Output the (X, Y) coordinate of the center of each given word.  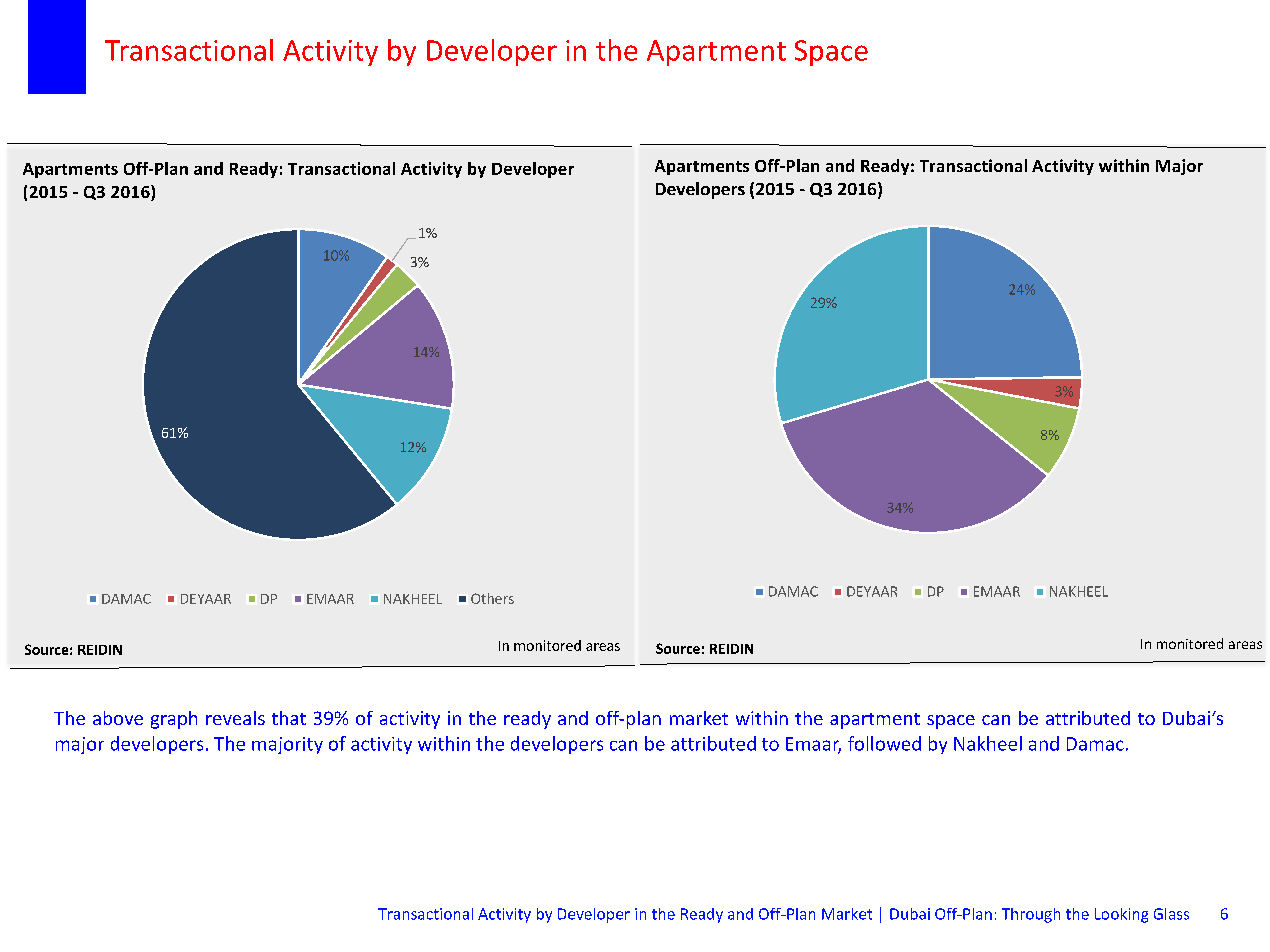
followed (884, 743)
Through (1031, 915)
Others (492, 598)
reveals (235, 718)
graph (174, 720)
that (289, 718)
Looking (1121, 915)
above (118, 718)
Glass (1171, 914)
